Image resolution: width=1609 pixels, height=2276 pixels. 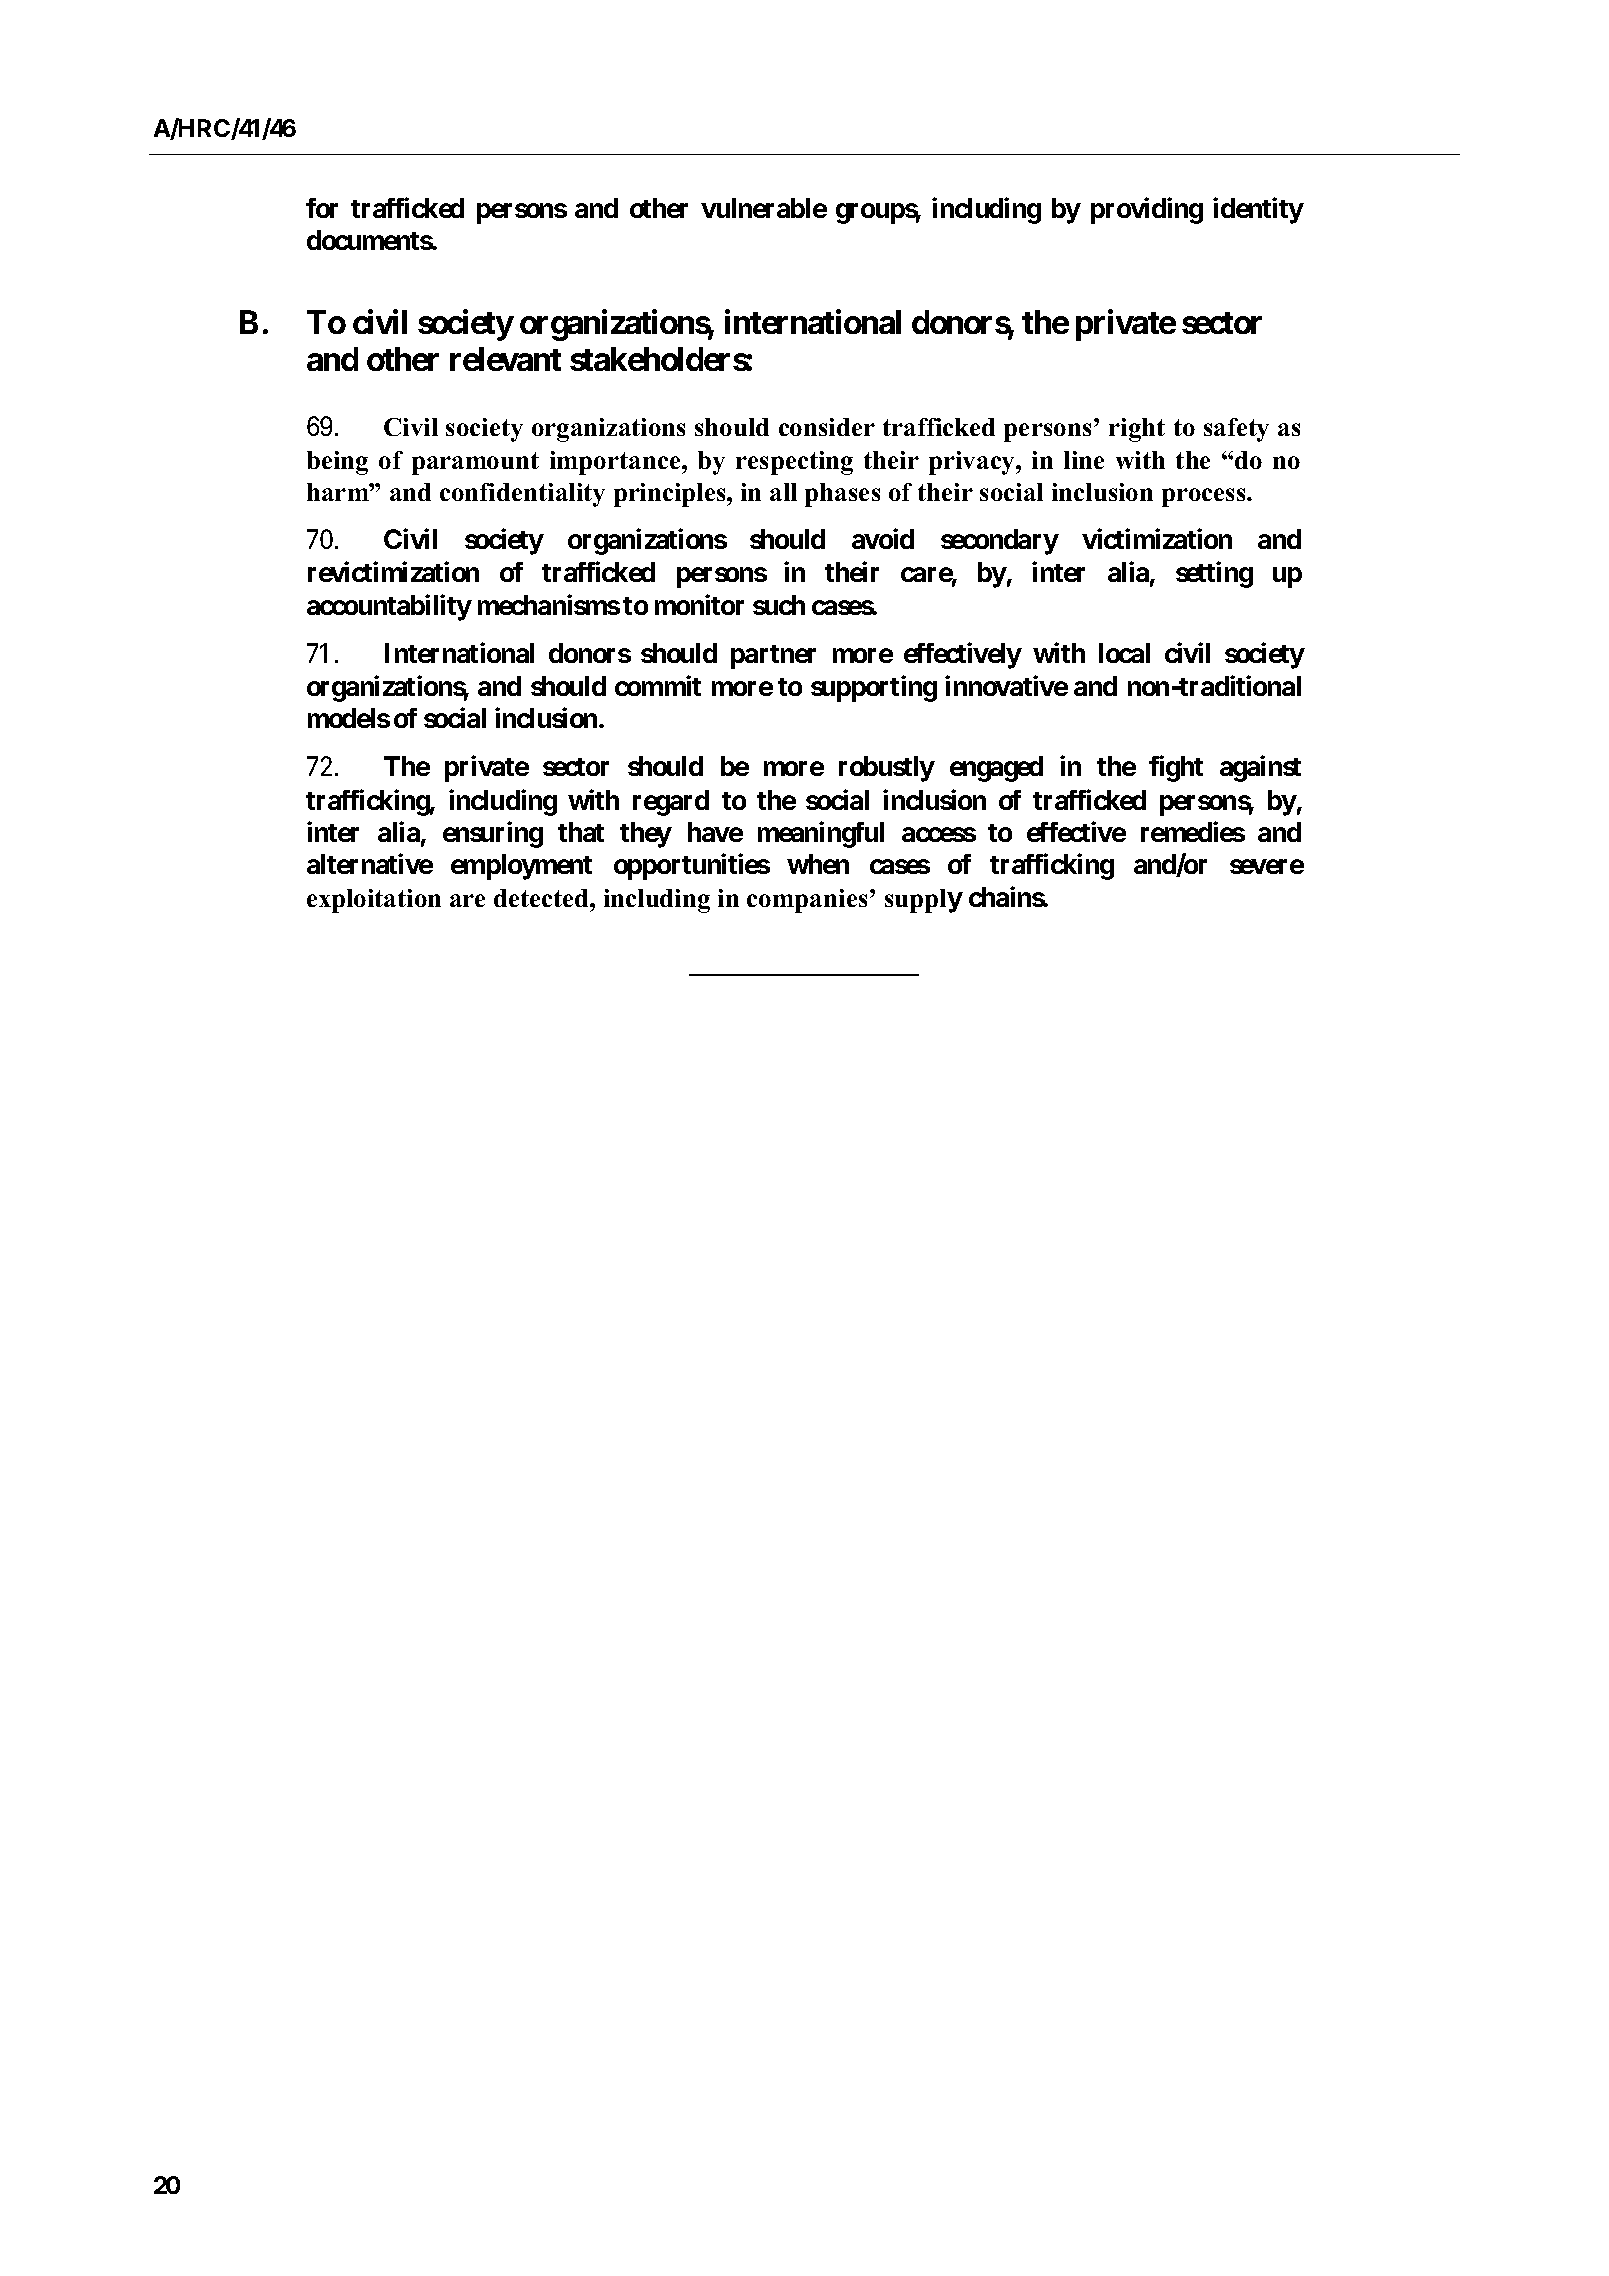 I want to click on respecting, so click(x=794, y=463).
